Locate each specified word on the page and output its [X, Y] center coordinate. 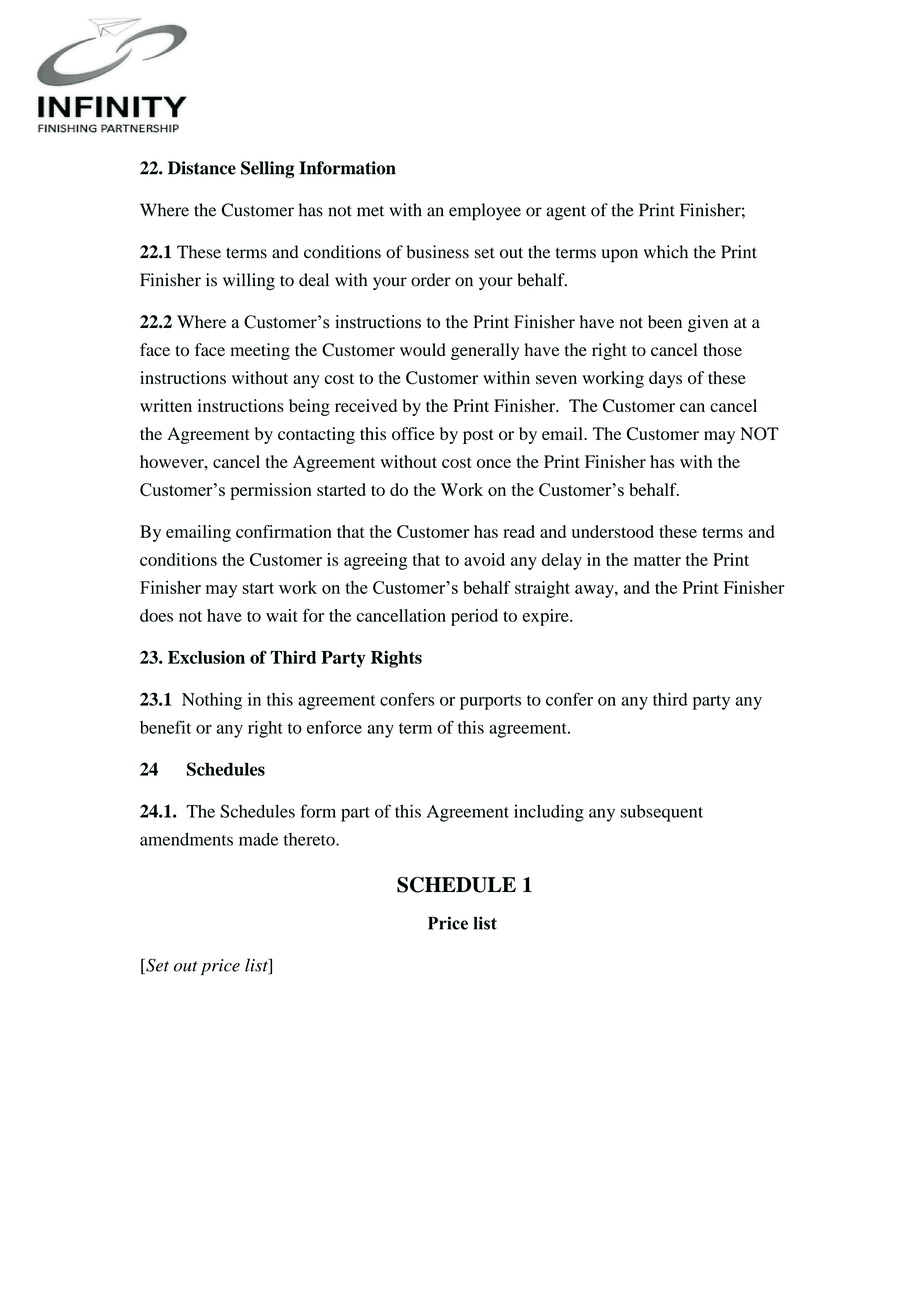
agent [566, 213]
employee [485, 212]
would [423, 350]
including [549, 813]
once [494, 463]
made [258, 839]
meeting [260, 351]
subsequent [661, 813]
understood [613, 531]
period [474, 617]
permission [271, 491]
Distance [202, 168]
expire [546, 617]
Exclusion [206, 657]
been [665, 322]
